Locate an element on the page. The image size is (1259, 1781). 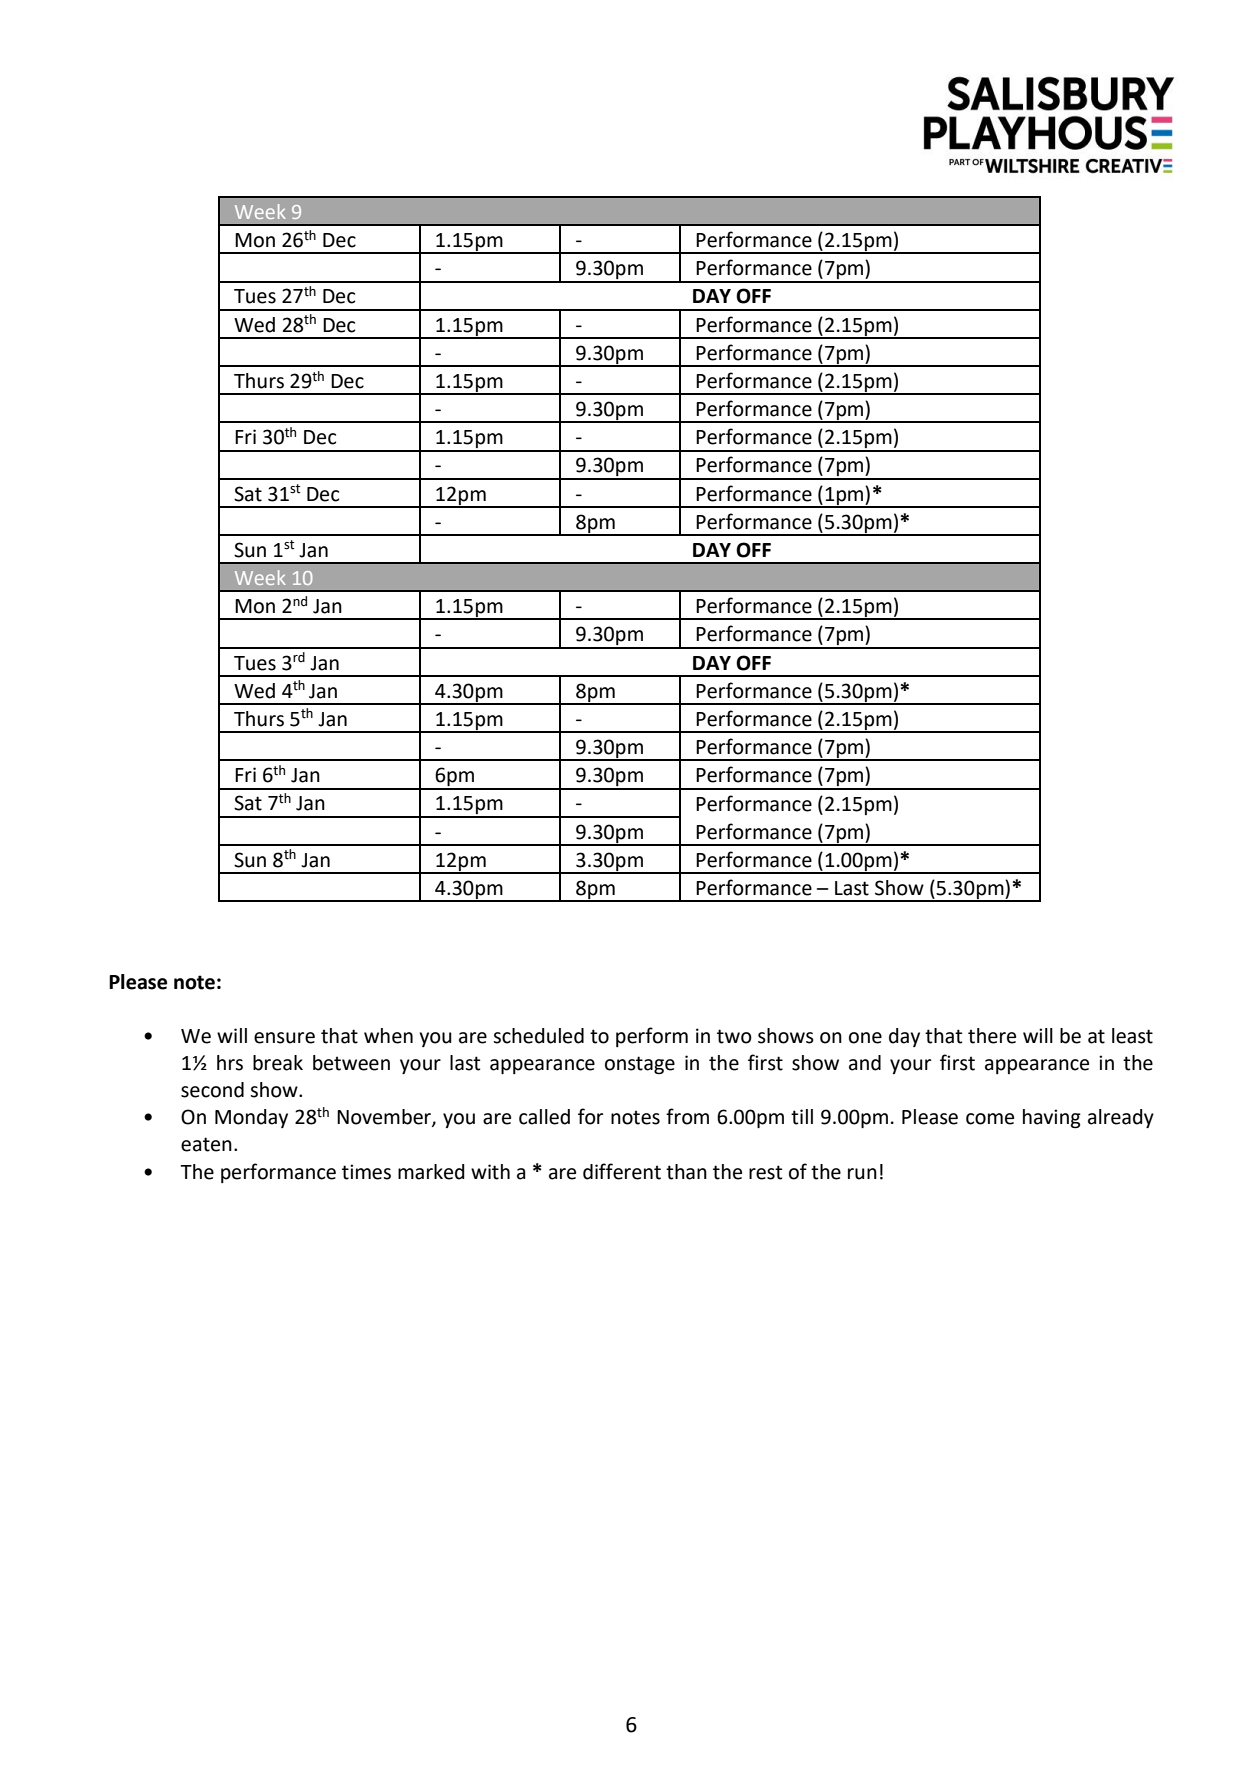
and is located at coordinates (865, 1063).
